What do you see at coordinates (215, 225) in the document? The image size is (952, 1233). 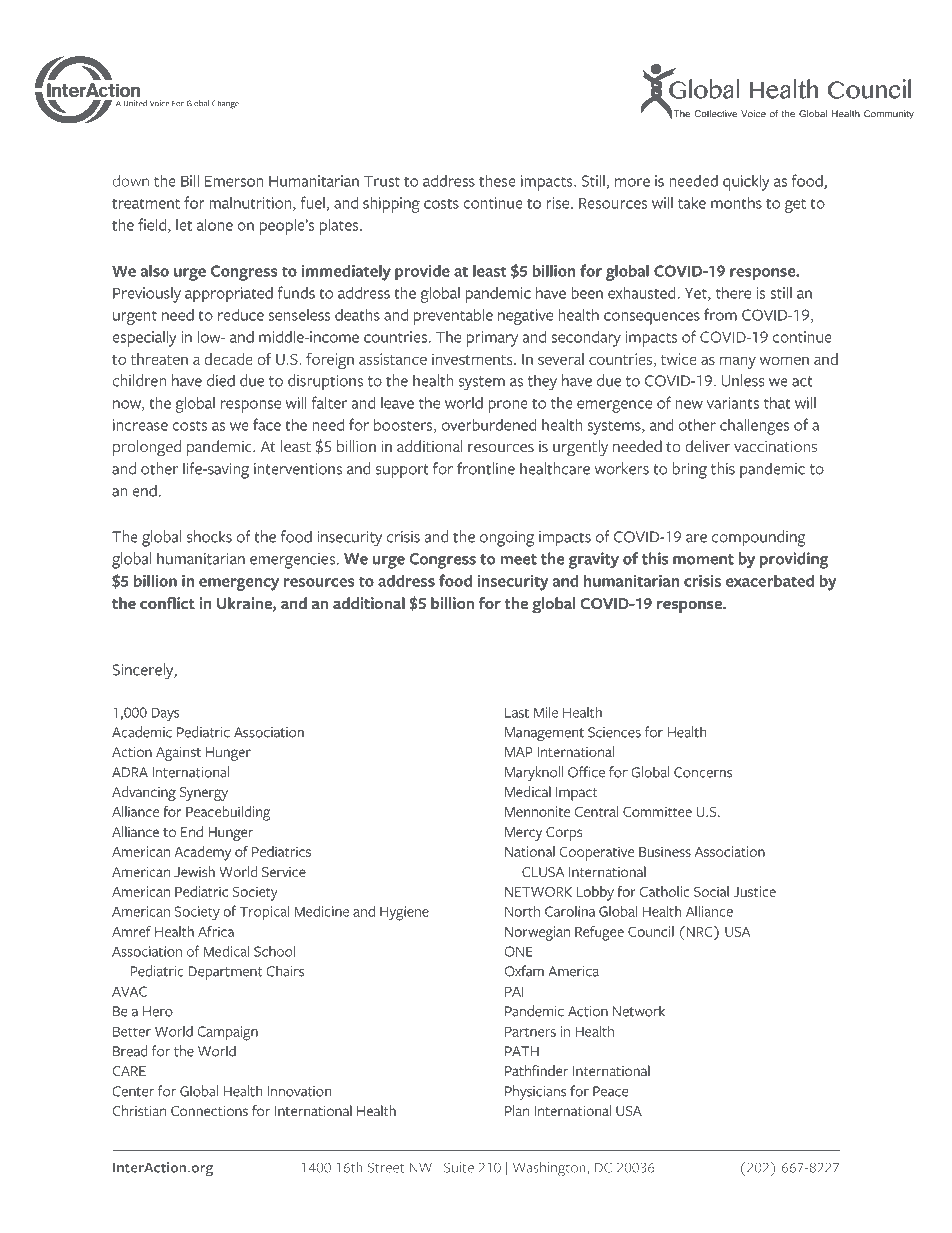 I see `alone` at bounding box center [215, 225].
